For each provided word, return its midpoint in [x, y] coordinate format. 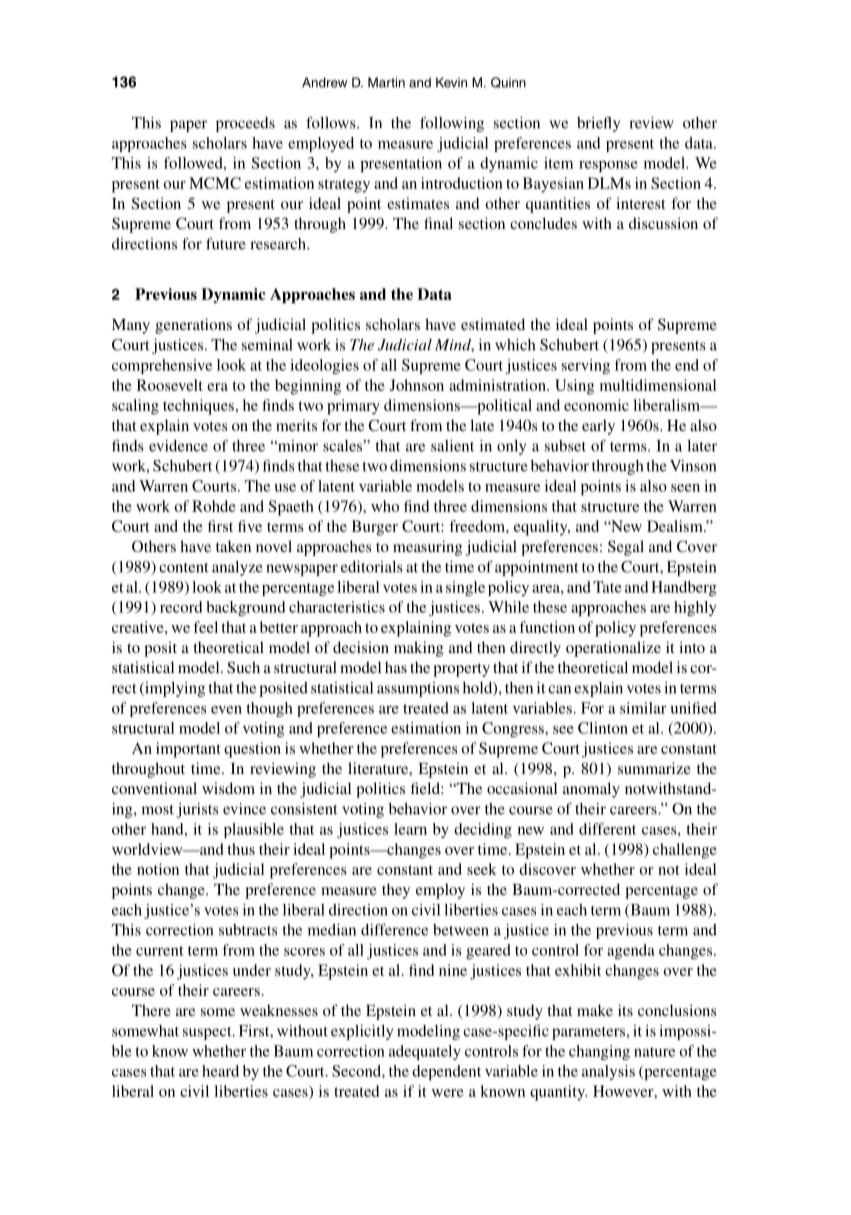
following [452, 124]
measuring [427, 548]
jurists [197, 810]
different [607, 829]
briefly [598, 124]
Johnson [417, 385]
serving [586, 366]
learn [410, 829]
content [184, 568]
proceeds [245, 124]
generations [193, 326]
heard [220, 1071]
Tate [607, 587]
